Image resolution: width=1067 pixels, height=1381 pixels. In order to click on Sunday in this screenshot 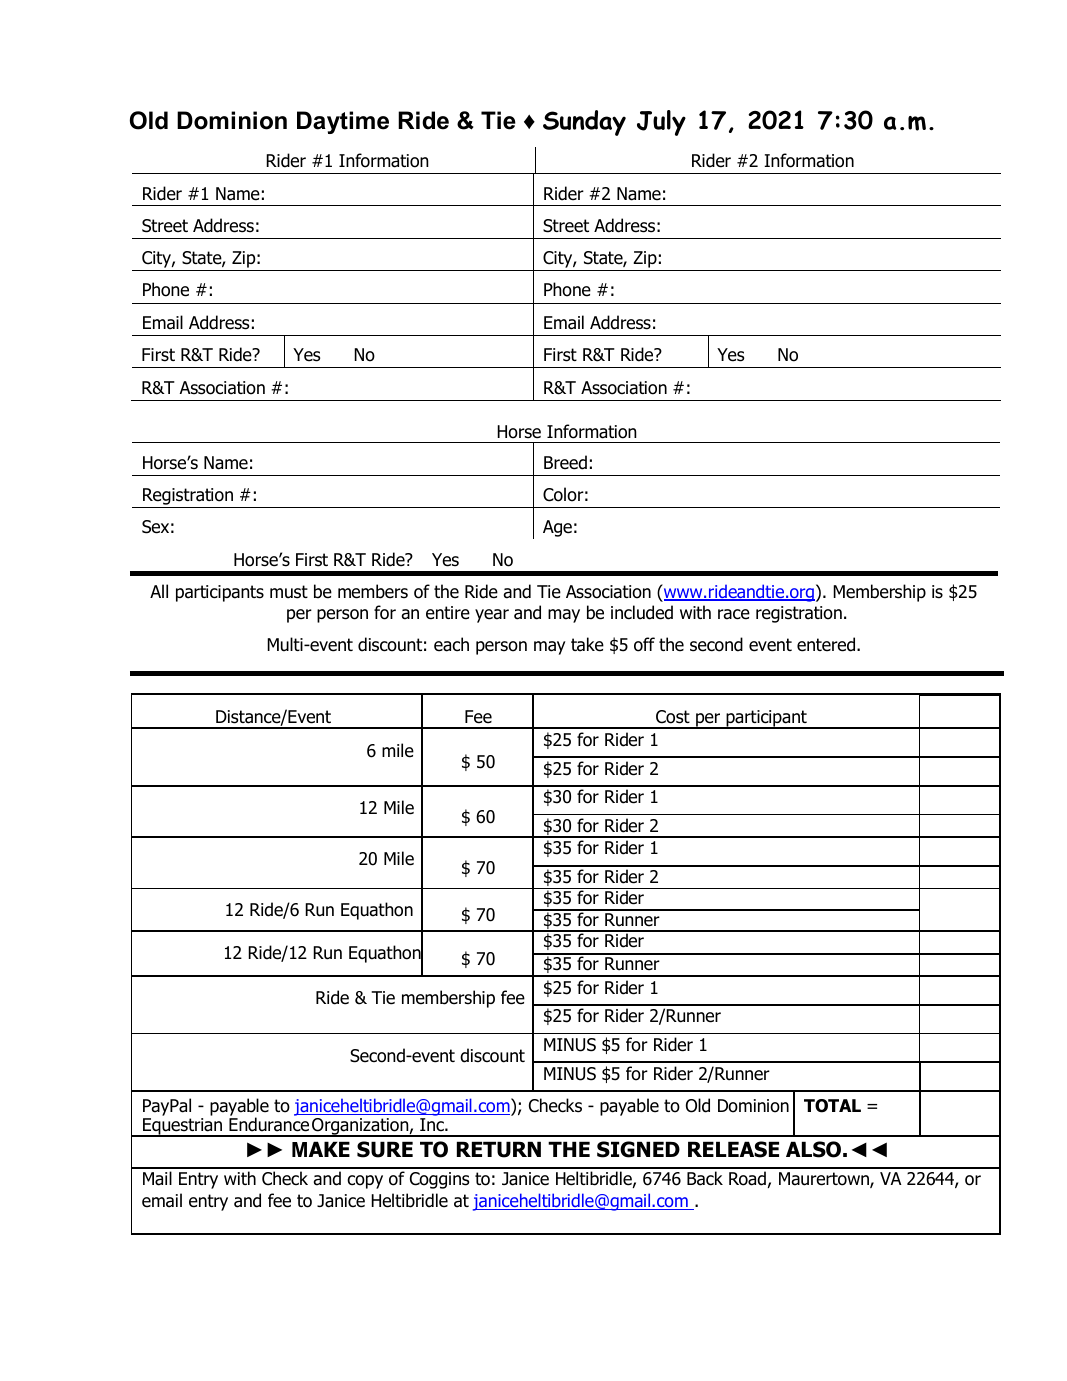, I will do `click(584, 123)`.
